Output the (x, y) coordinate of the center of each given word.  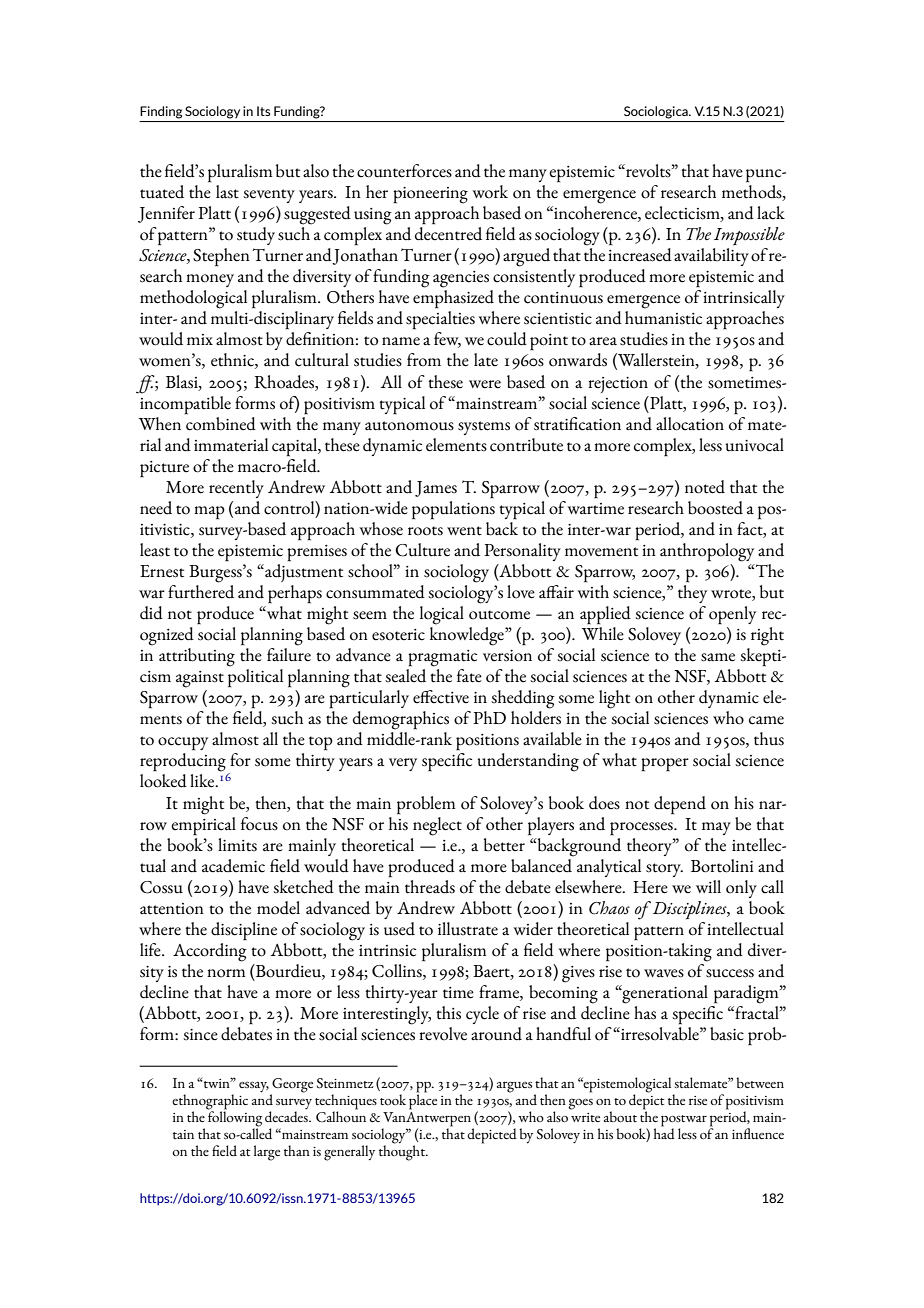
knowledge (468, 636)
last (227, 192)
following (235, 1119)
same (718, 657)
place (423, 1101)
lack (771, 213)
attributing (197, 657)
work (490, 192)
